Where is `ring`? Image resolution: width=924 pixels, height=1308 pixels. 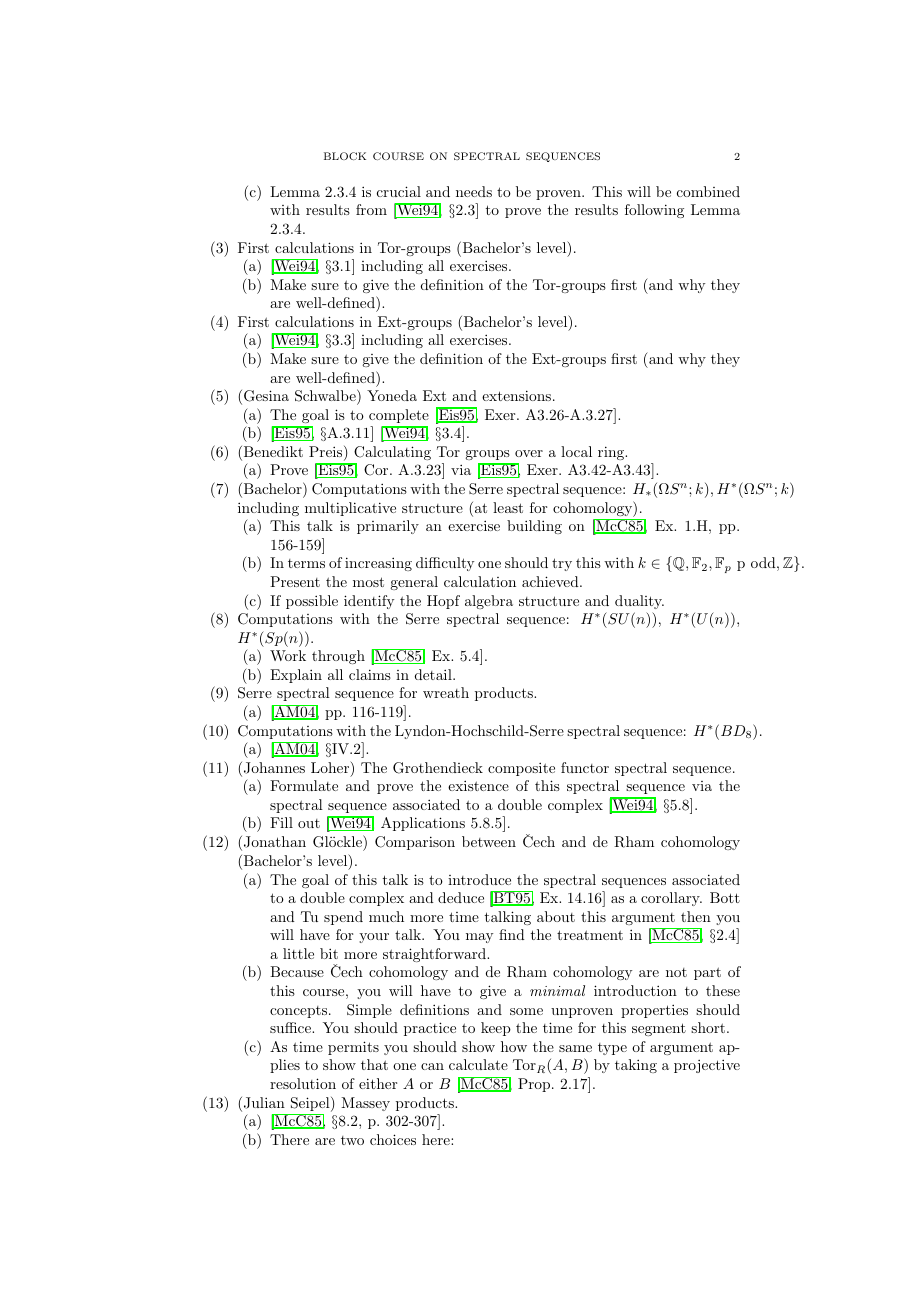 ring is located at coordinates (612, 453).
